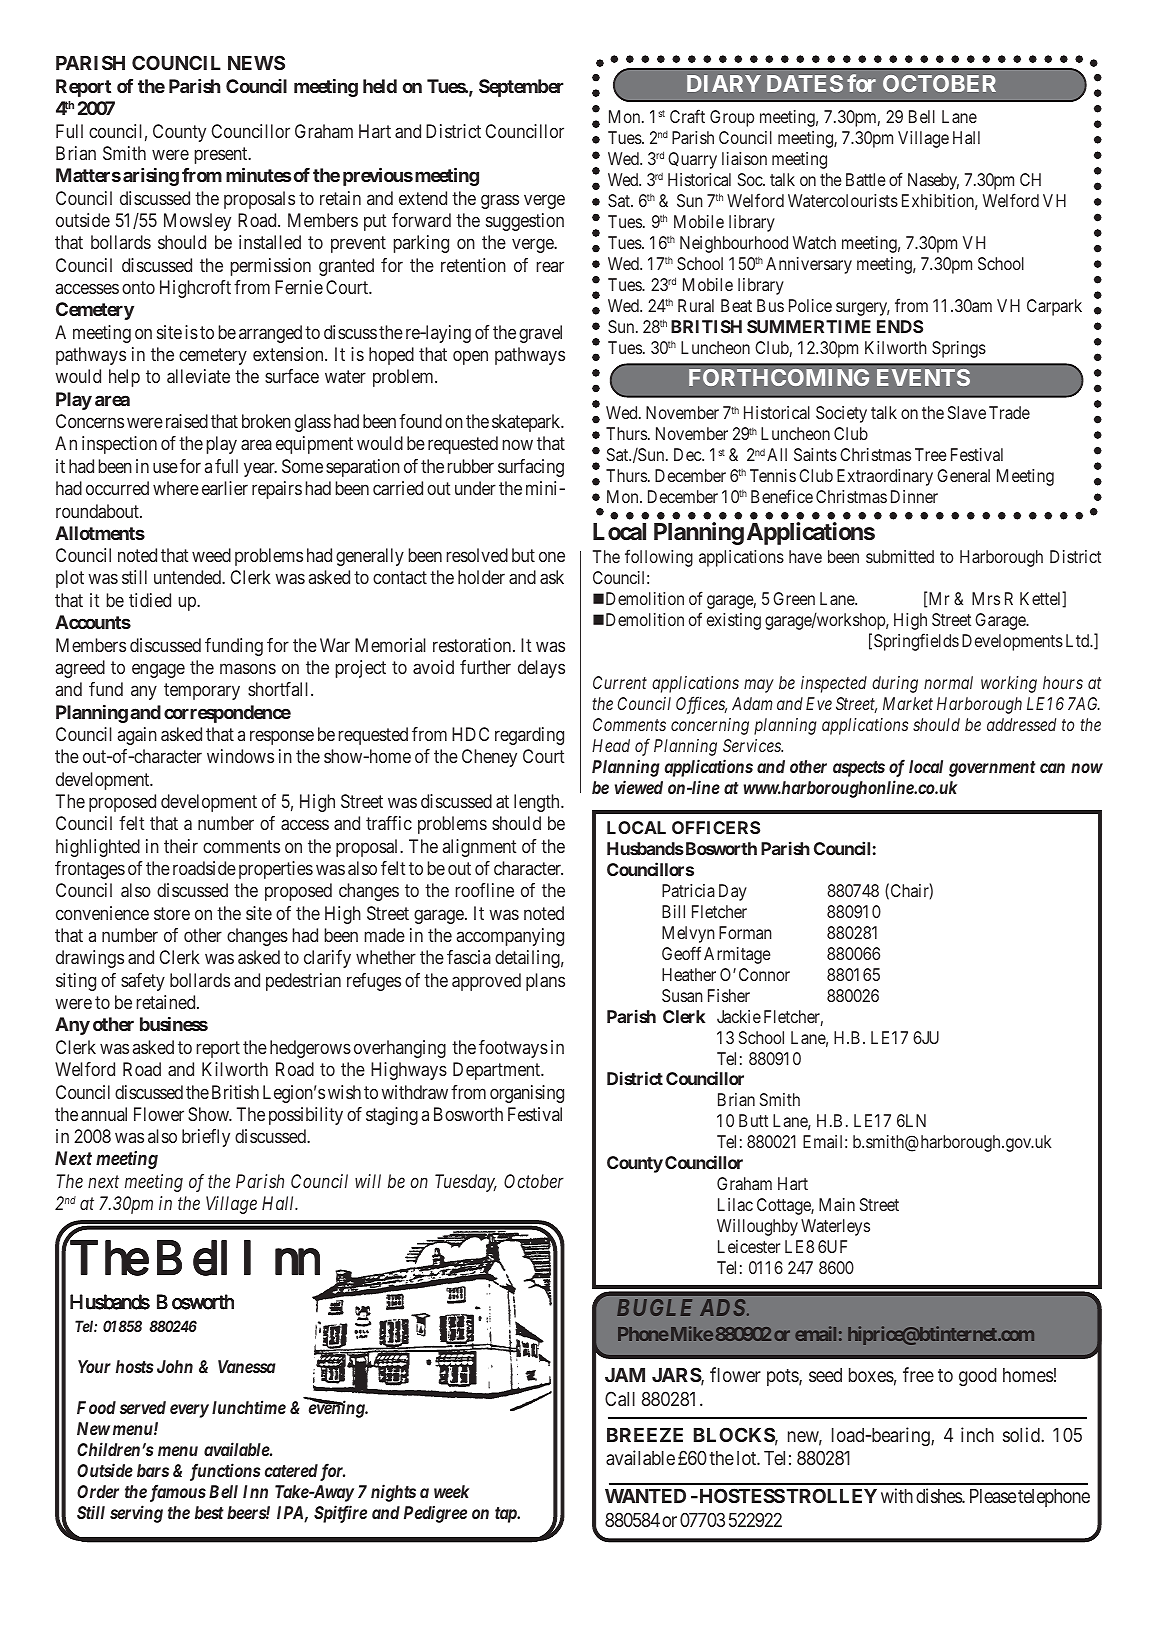  I want to click on Battle, so click(865, 179).
